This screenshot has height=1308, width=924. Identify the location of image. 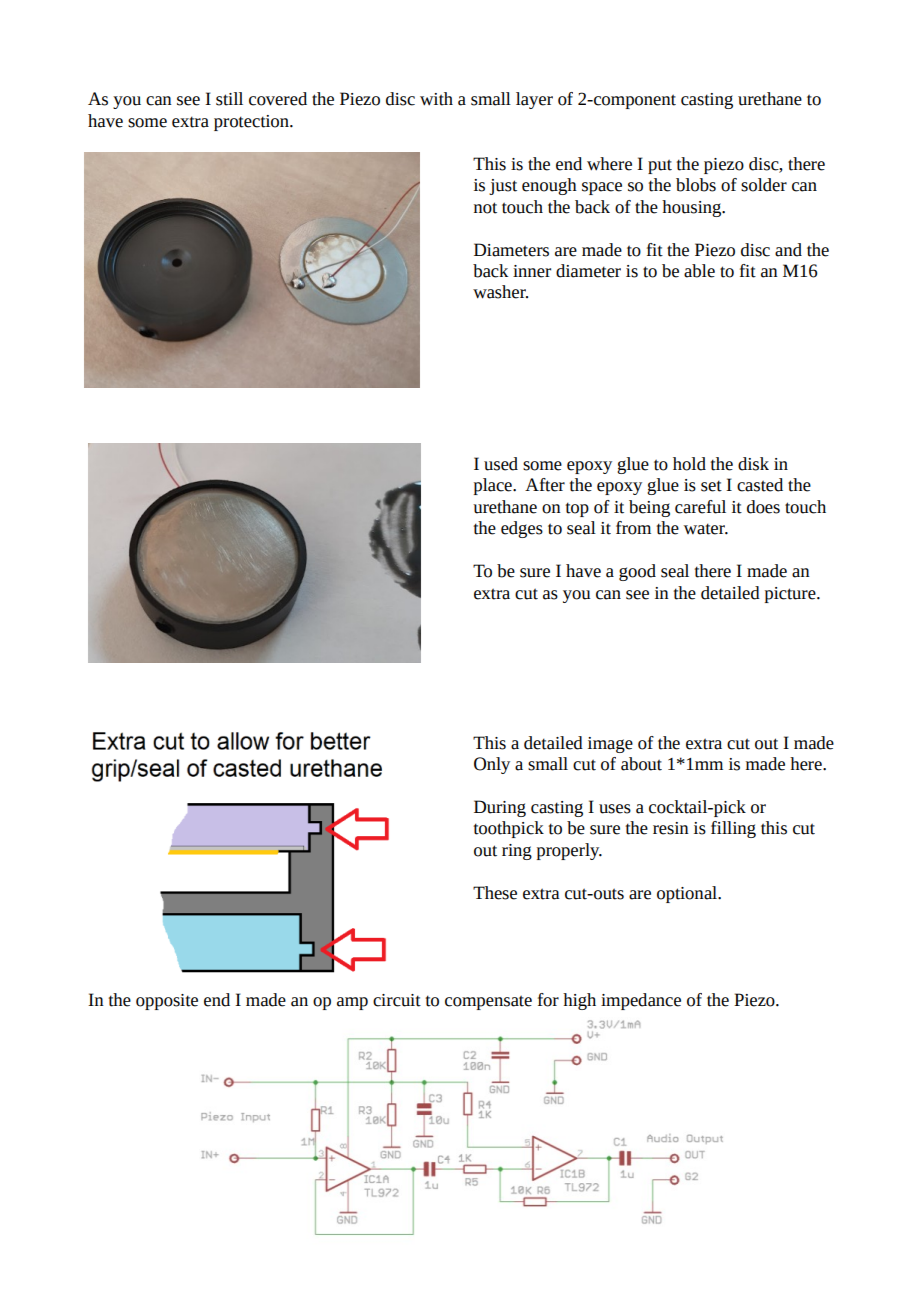
(610, 745).
